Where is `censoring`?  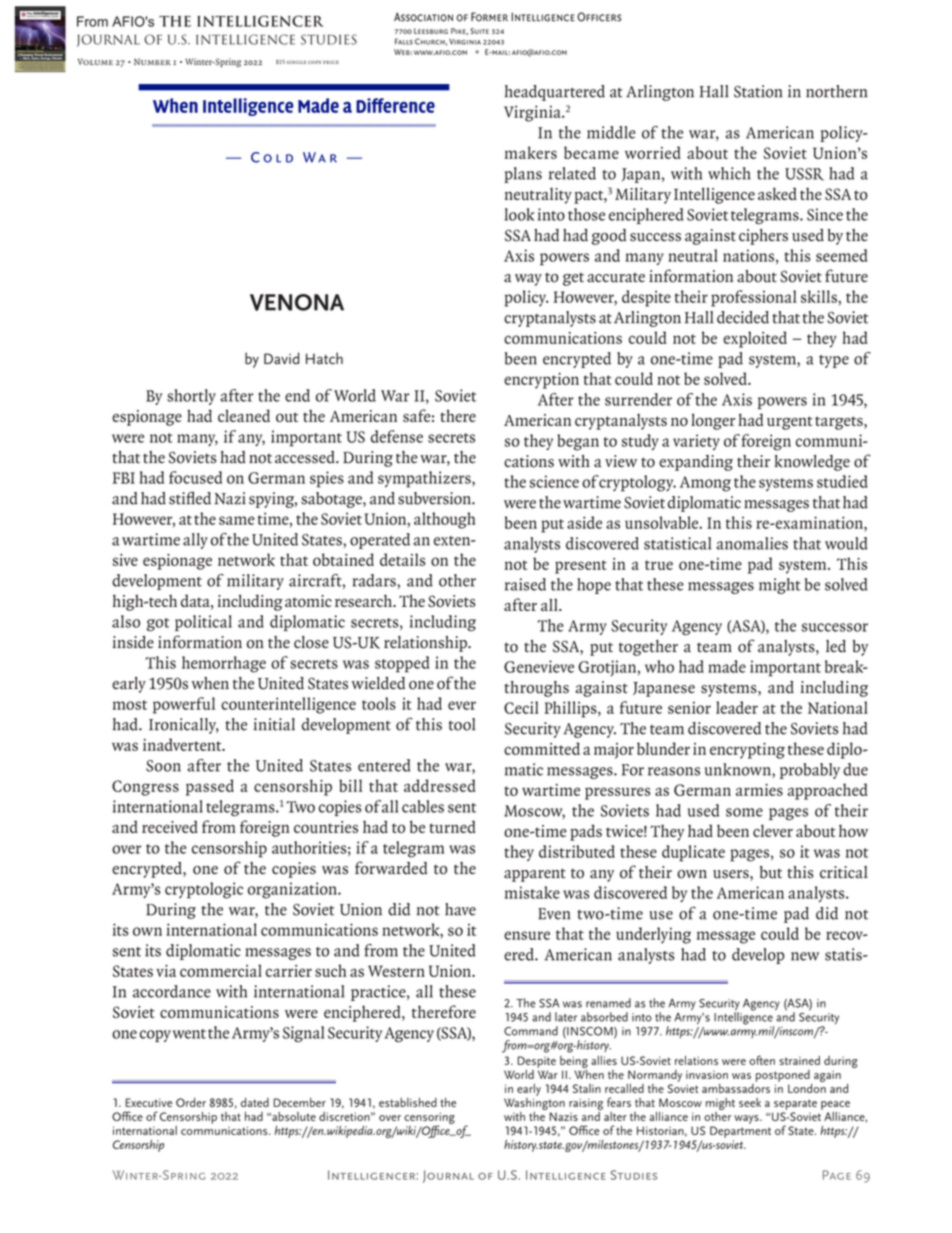 censoring is located at coordinates (429, 1119).
